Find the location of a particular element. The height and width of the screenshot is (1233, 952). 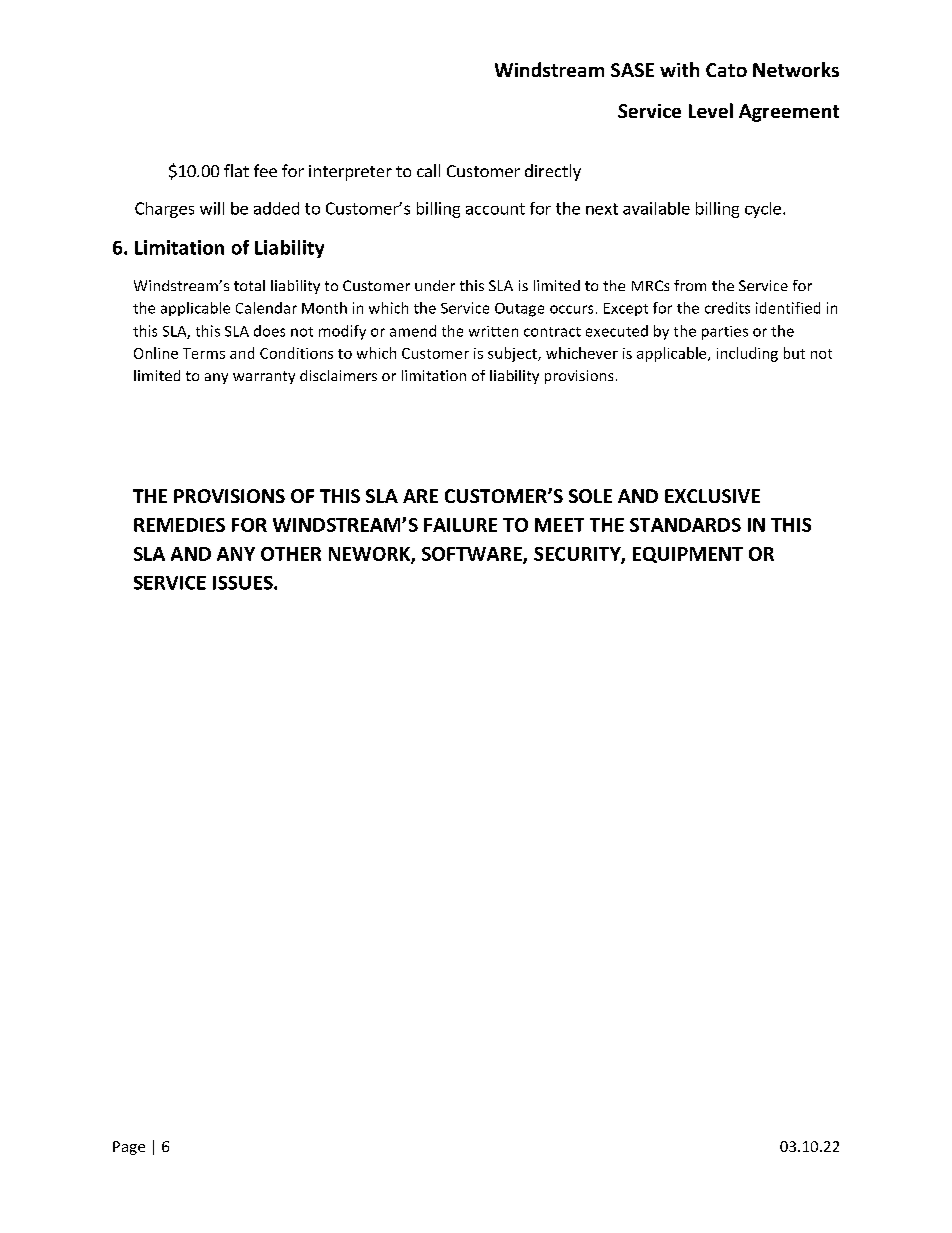

Page is located at coordinates (129, 1148).
